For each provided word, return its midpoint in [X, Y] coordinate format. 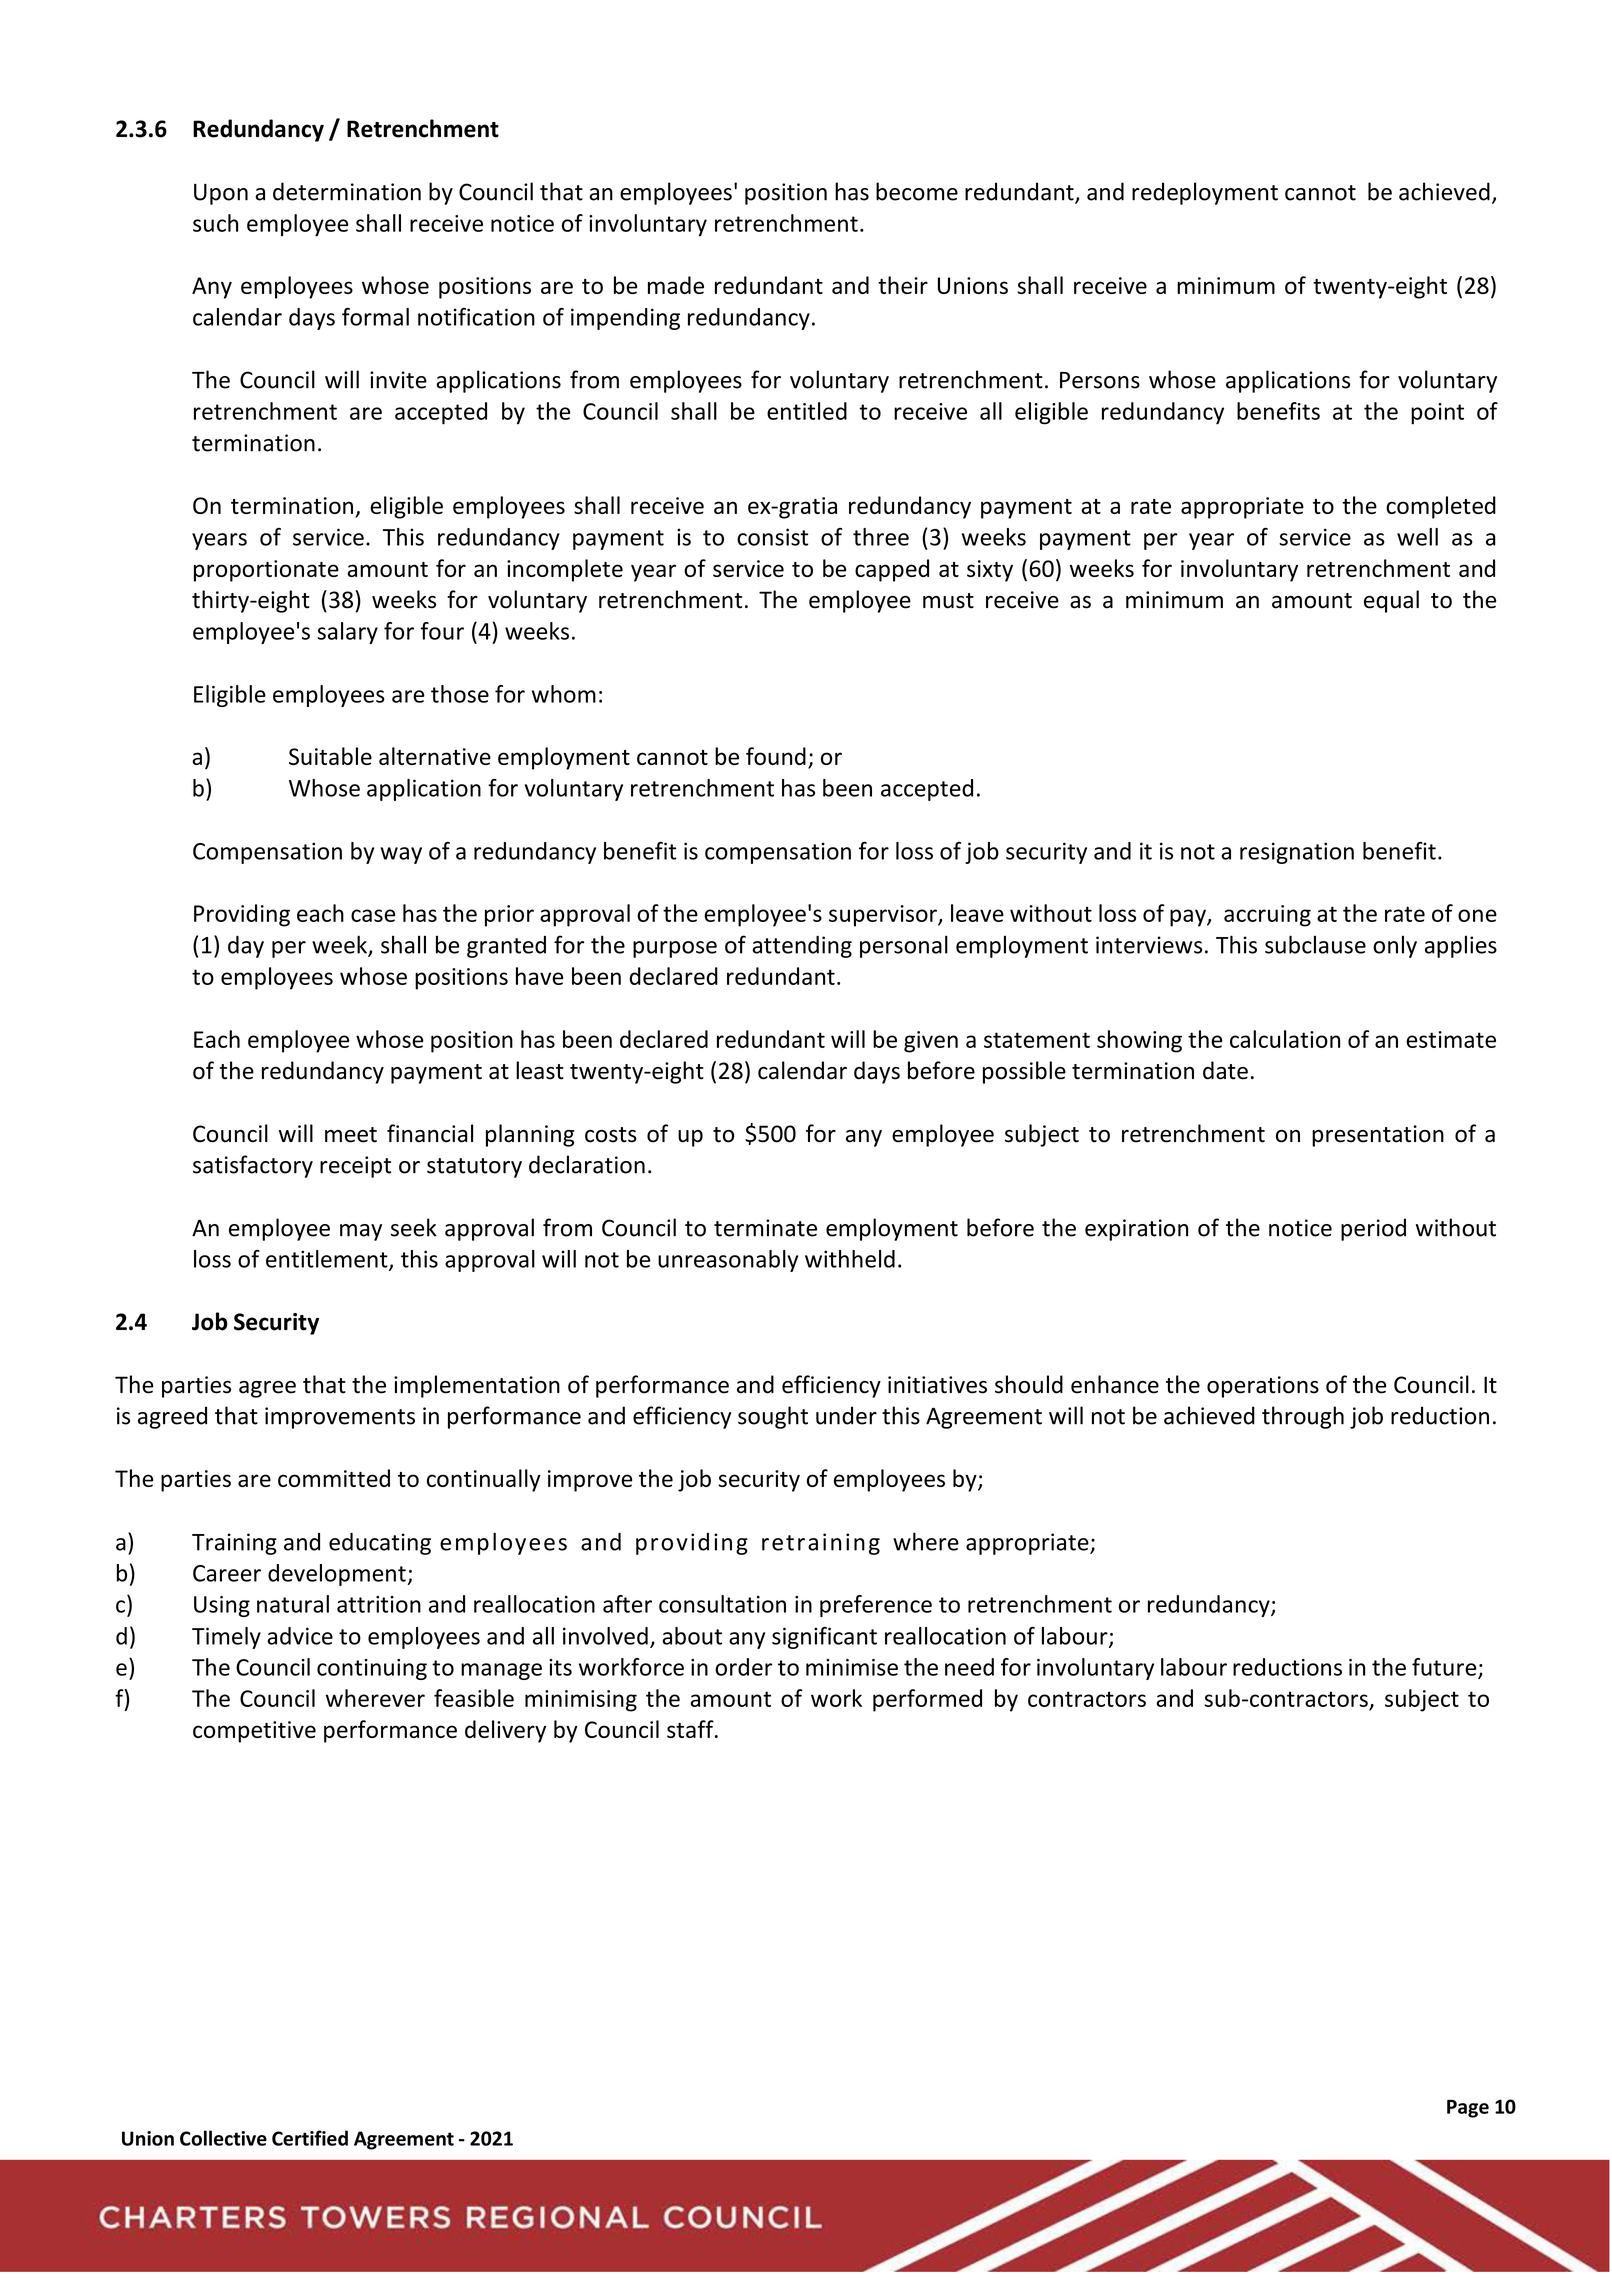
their [903, 285]
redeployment [1205, 193]
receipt [355, 1167]
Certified [310, 2138]
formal [375, 317]
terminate [765, 1228]
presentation [1378, 1136]
